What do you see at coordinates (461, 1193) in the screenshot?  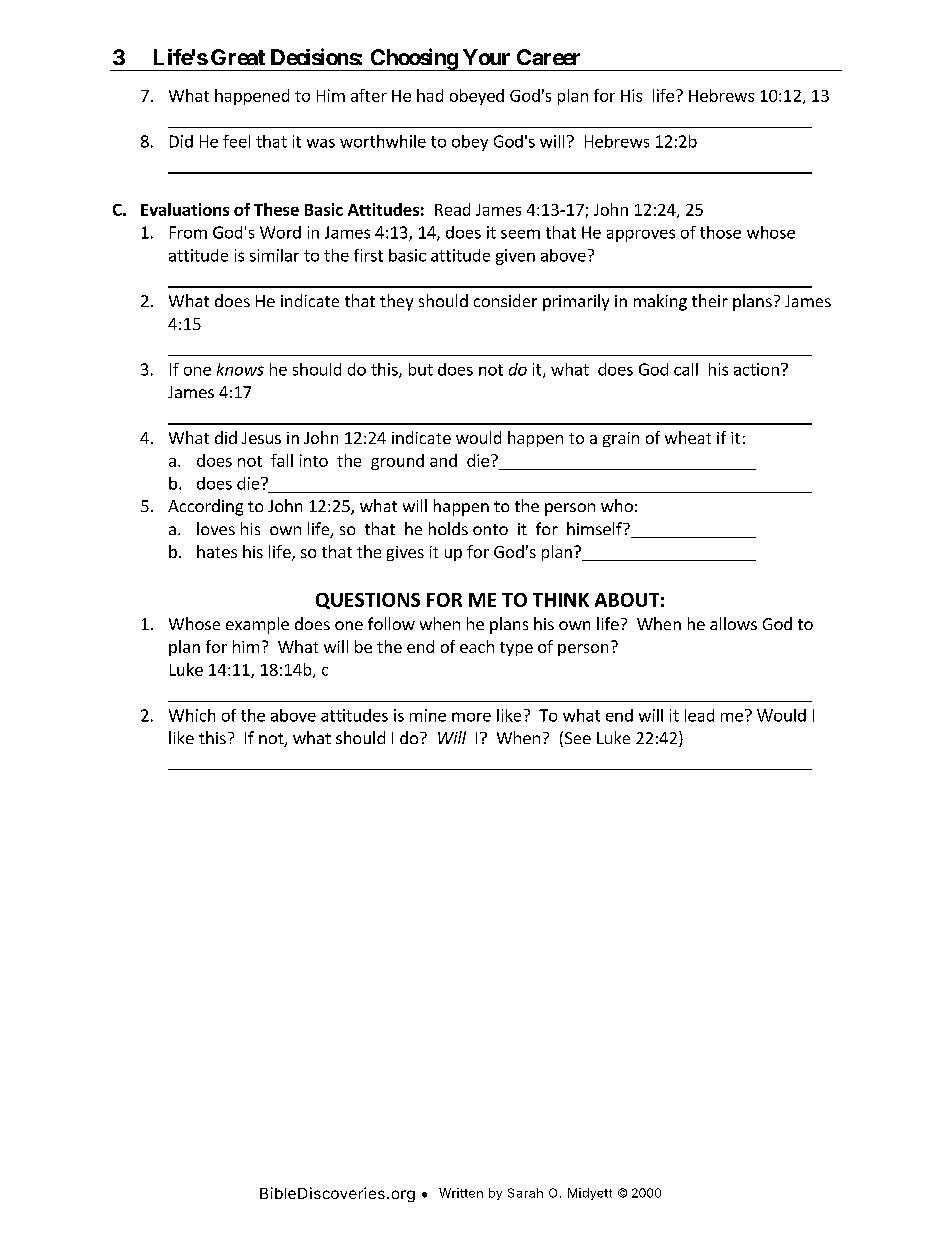 I see `Written` at bounding box center [461, 1193].
